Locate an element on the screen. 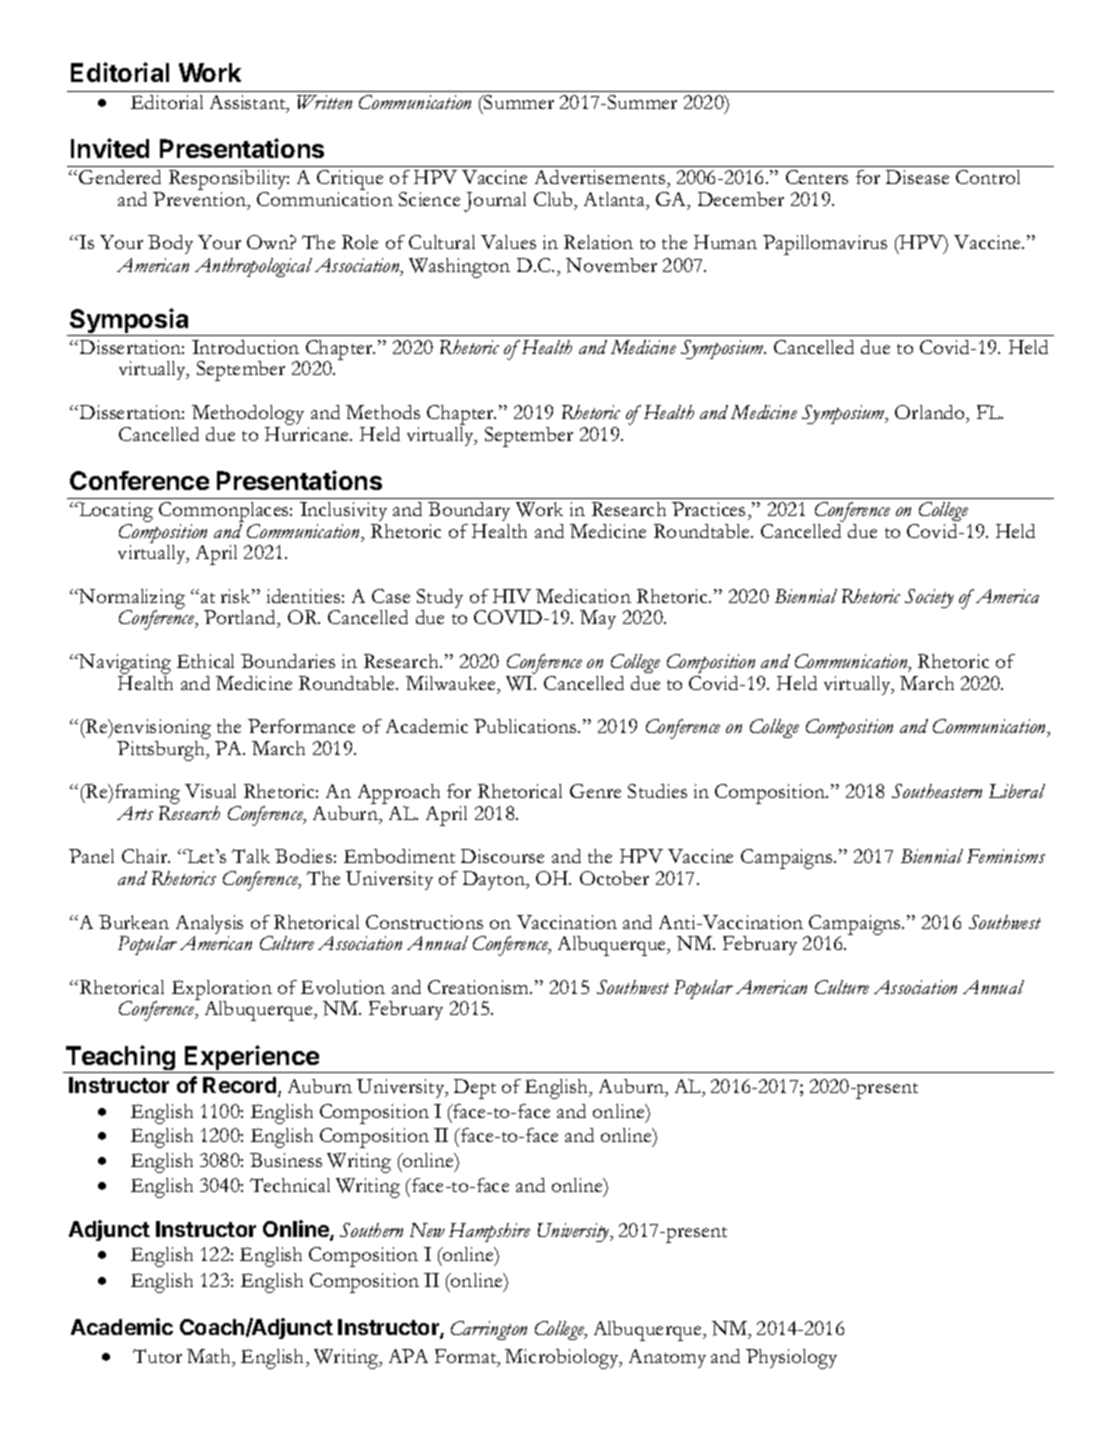 Image resolution: width=1109 pixels, height=1435 pixels. Methodology is located at coordinates (248, 415).
